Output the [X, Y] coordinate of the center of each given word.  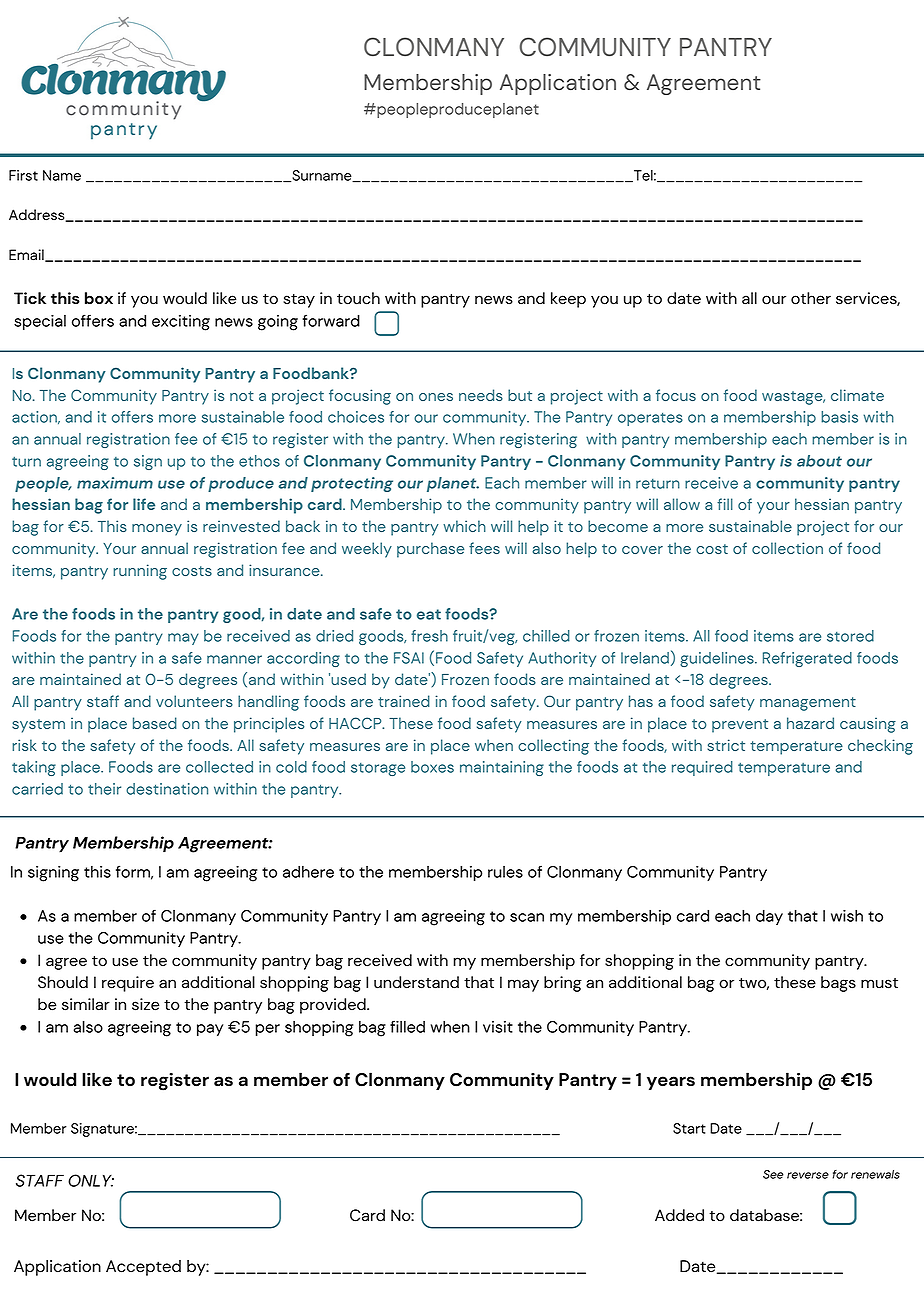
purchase [430, 550]
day [769, 917]
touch [358, 298]
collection [787, 548]
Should [63, 982]
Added [679, 1215]
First [23, 175]
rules [505, 872]
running [140, 572]
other [811, 298]
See [773, 1174]
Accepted [143, 1268]
